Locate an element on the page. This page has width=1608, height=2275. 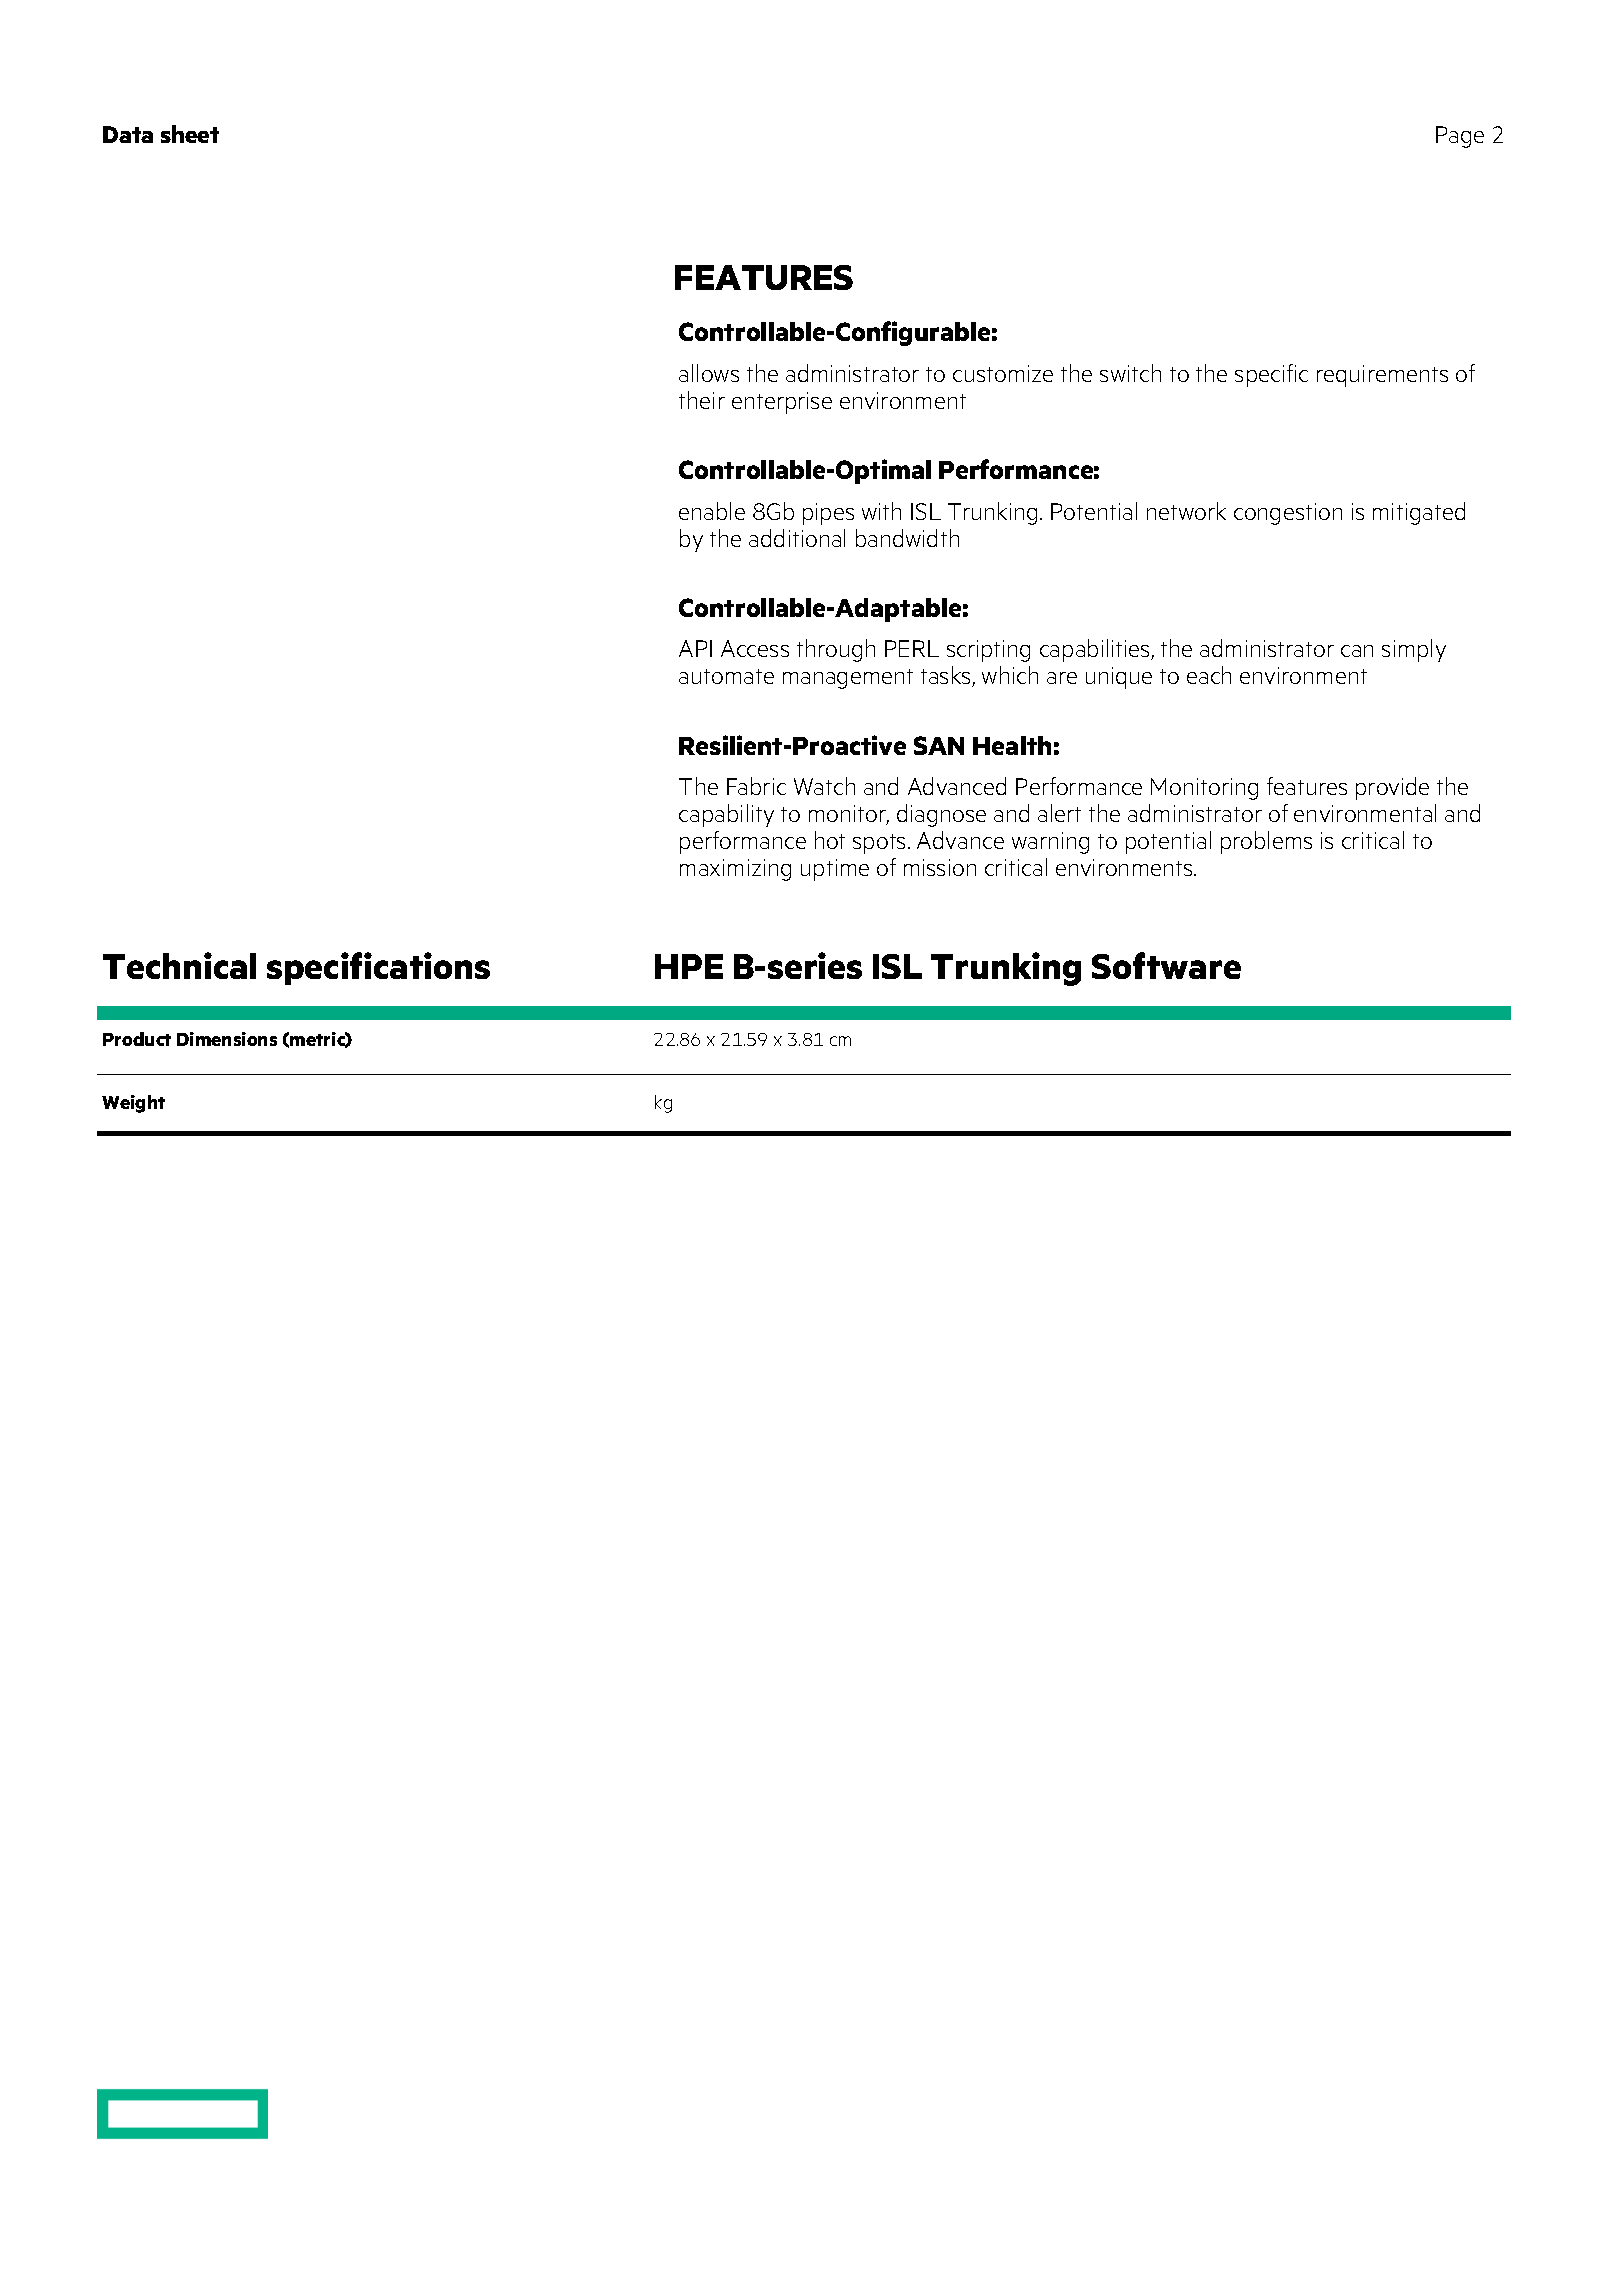
hot is located at coordinates (830, 840).
